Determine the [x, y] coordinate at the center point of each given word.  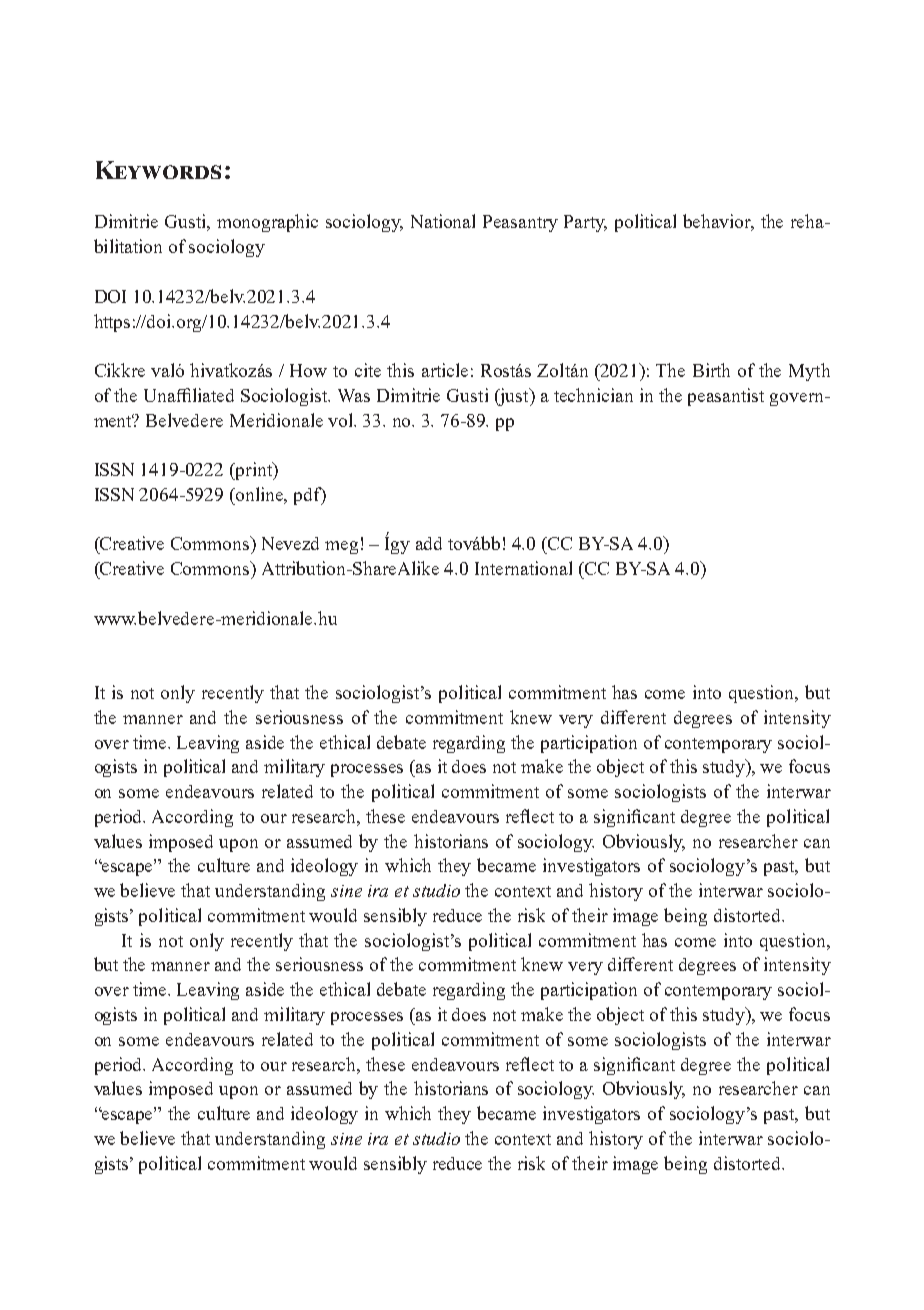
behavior [718, 222]
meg [341, 547]
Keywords [158, 170]
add [429, 543]
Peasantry [520, 223]
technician [593, 395]
